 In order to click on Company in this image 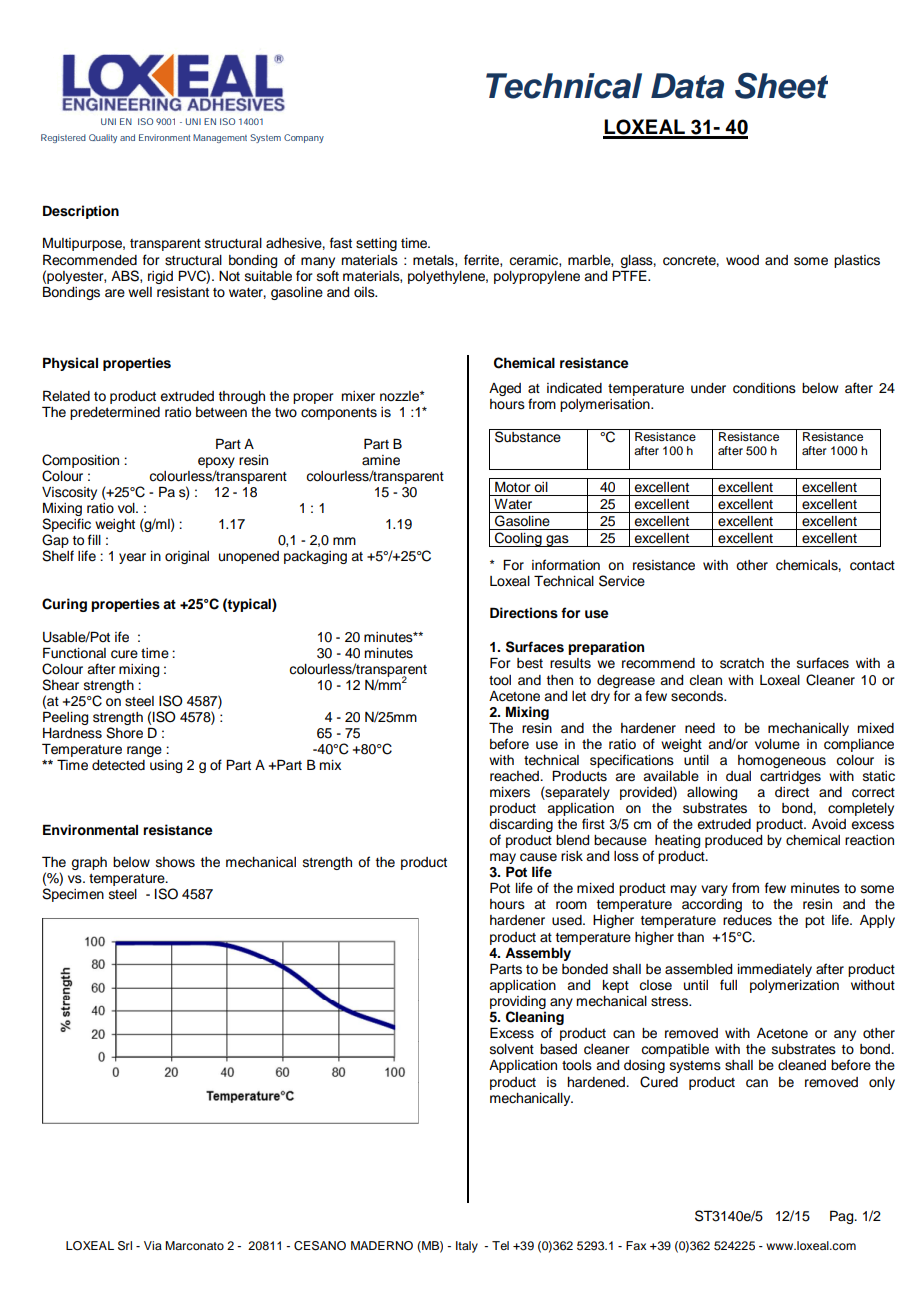, I will do `click(304, 138)`.
